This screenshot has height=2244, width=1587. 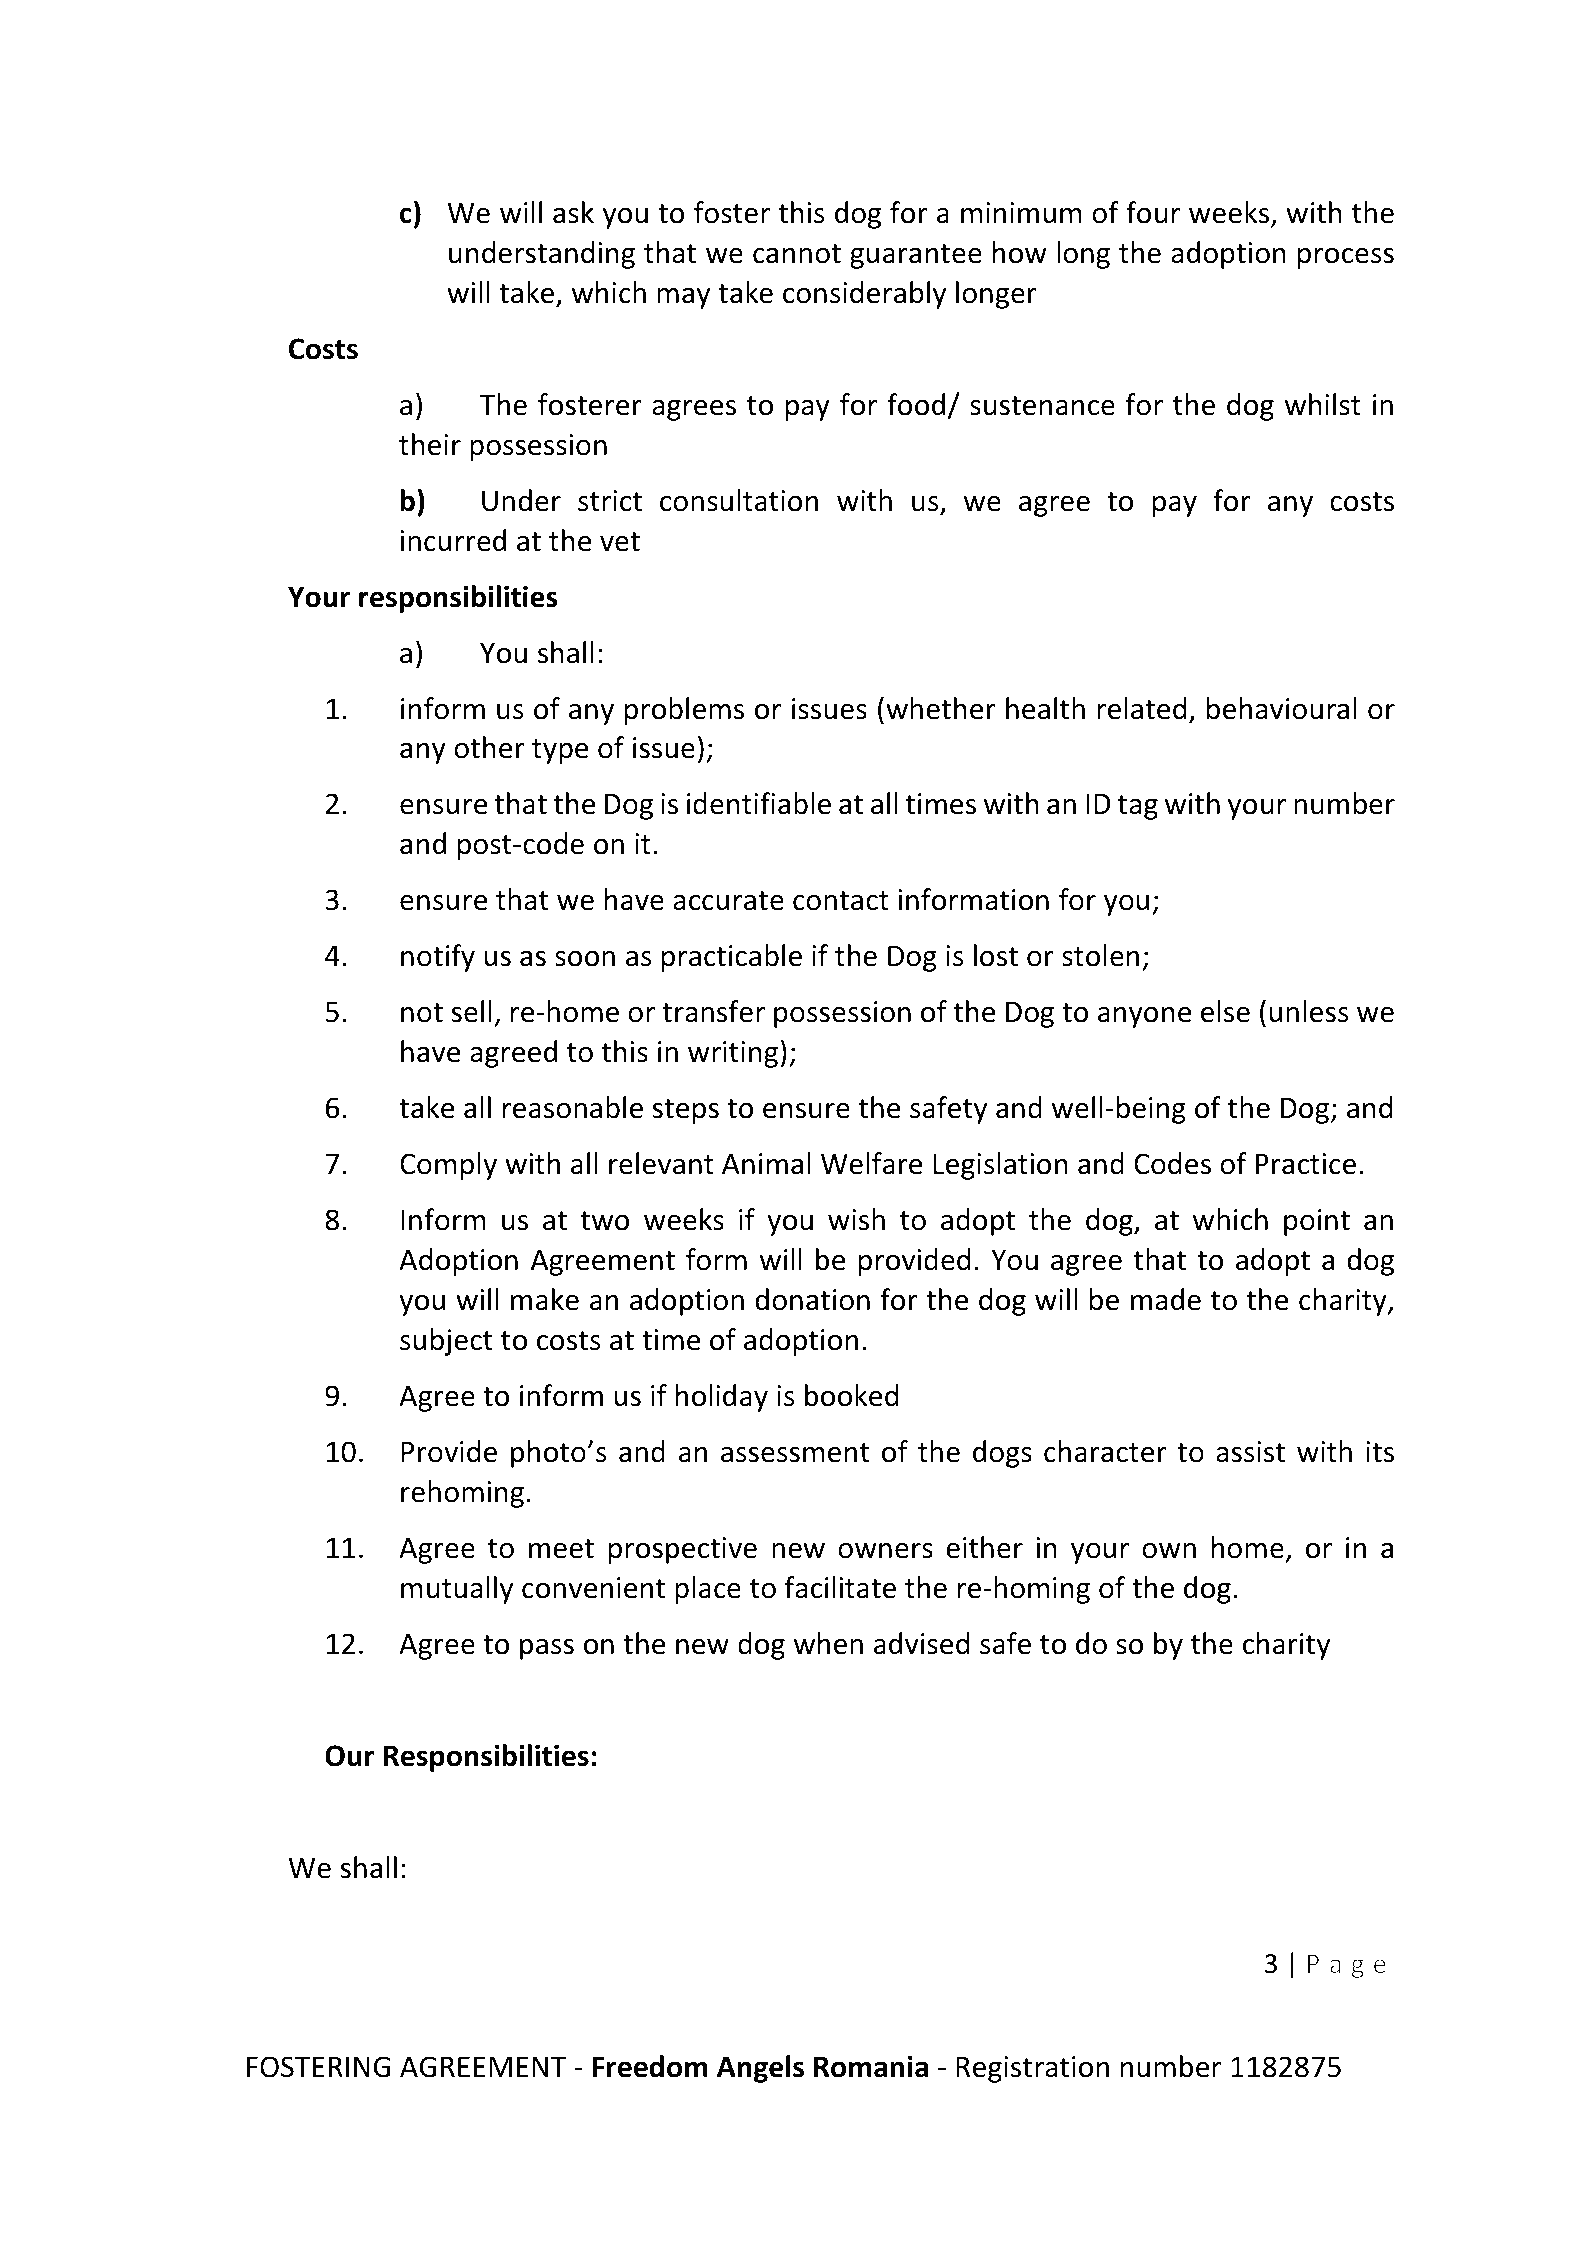 I want to click on Freedom, so click(x=650, y=2066).
